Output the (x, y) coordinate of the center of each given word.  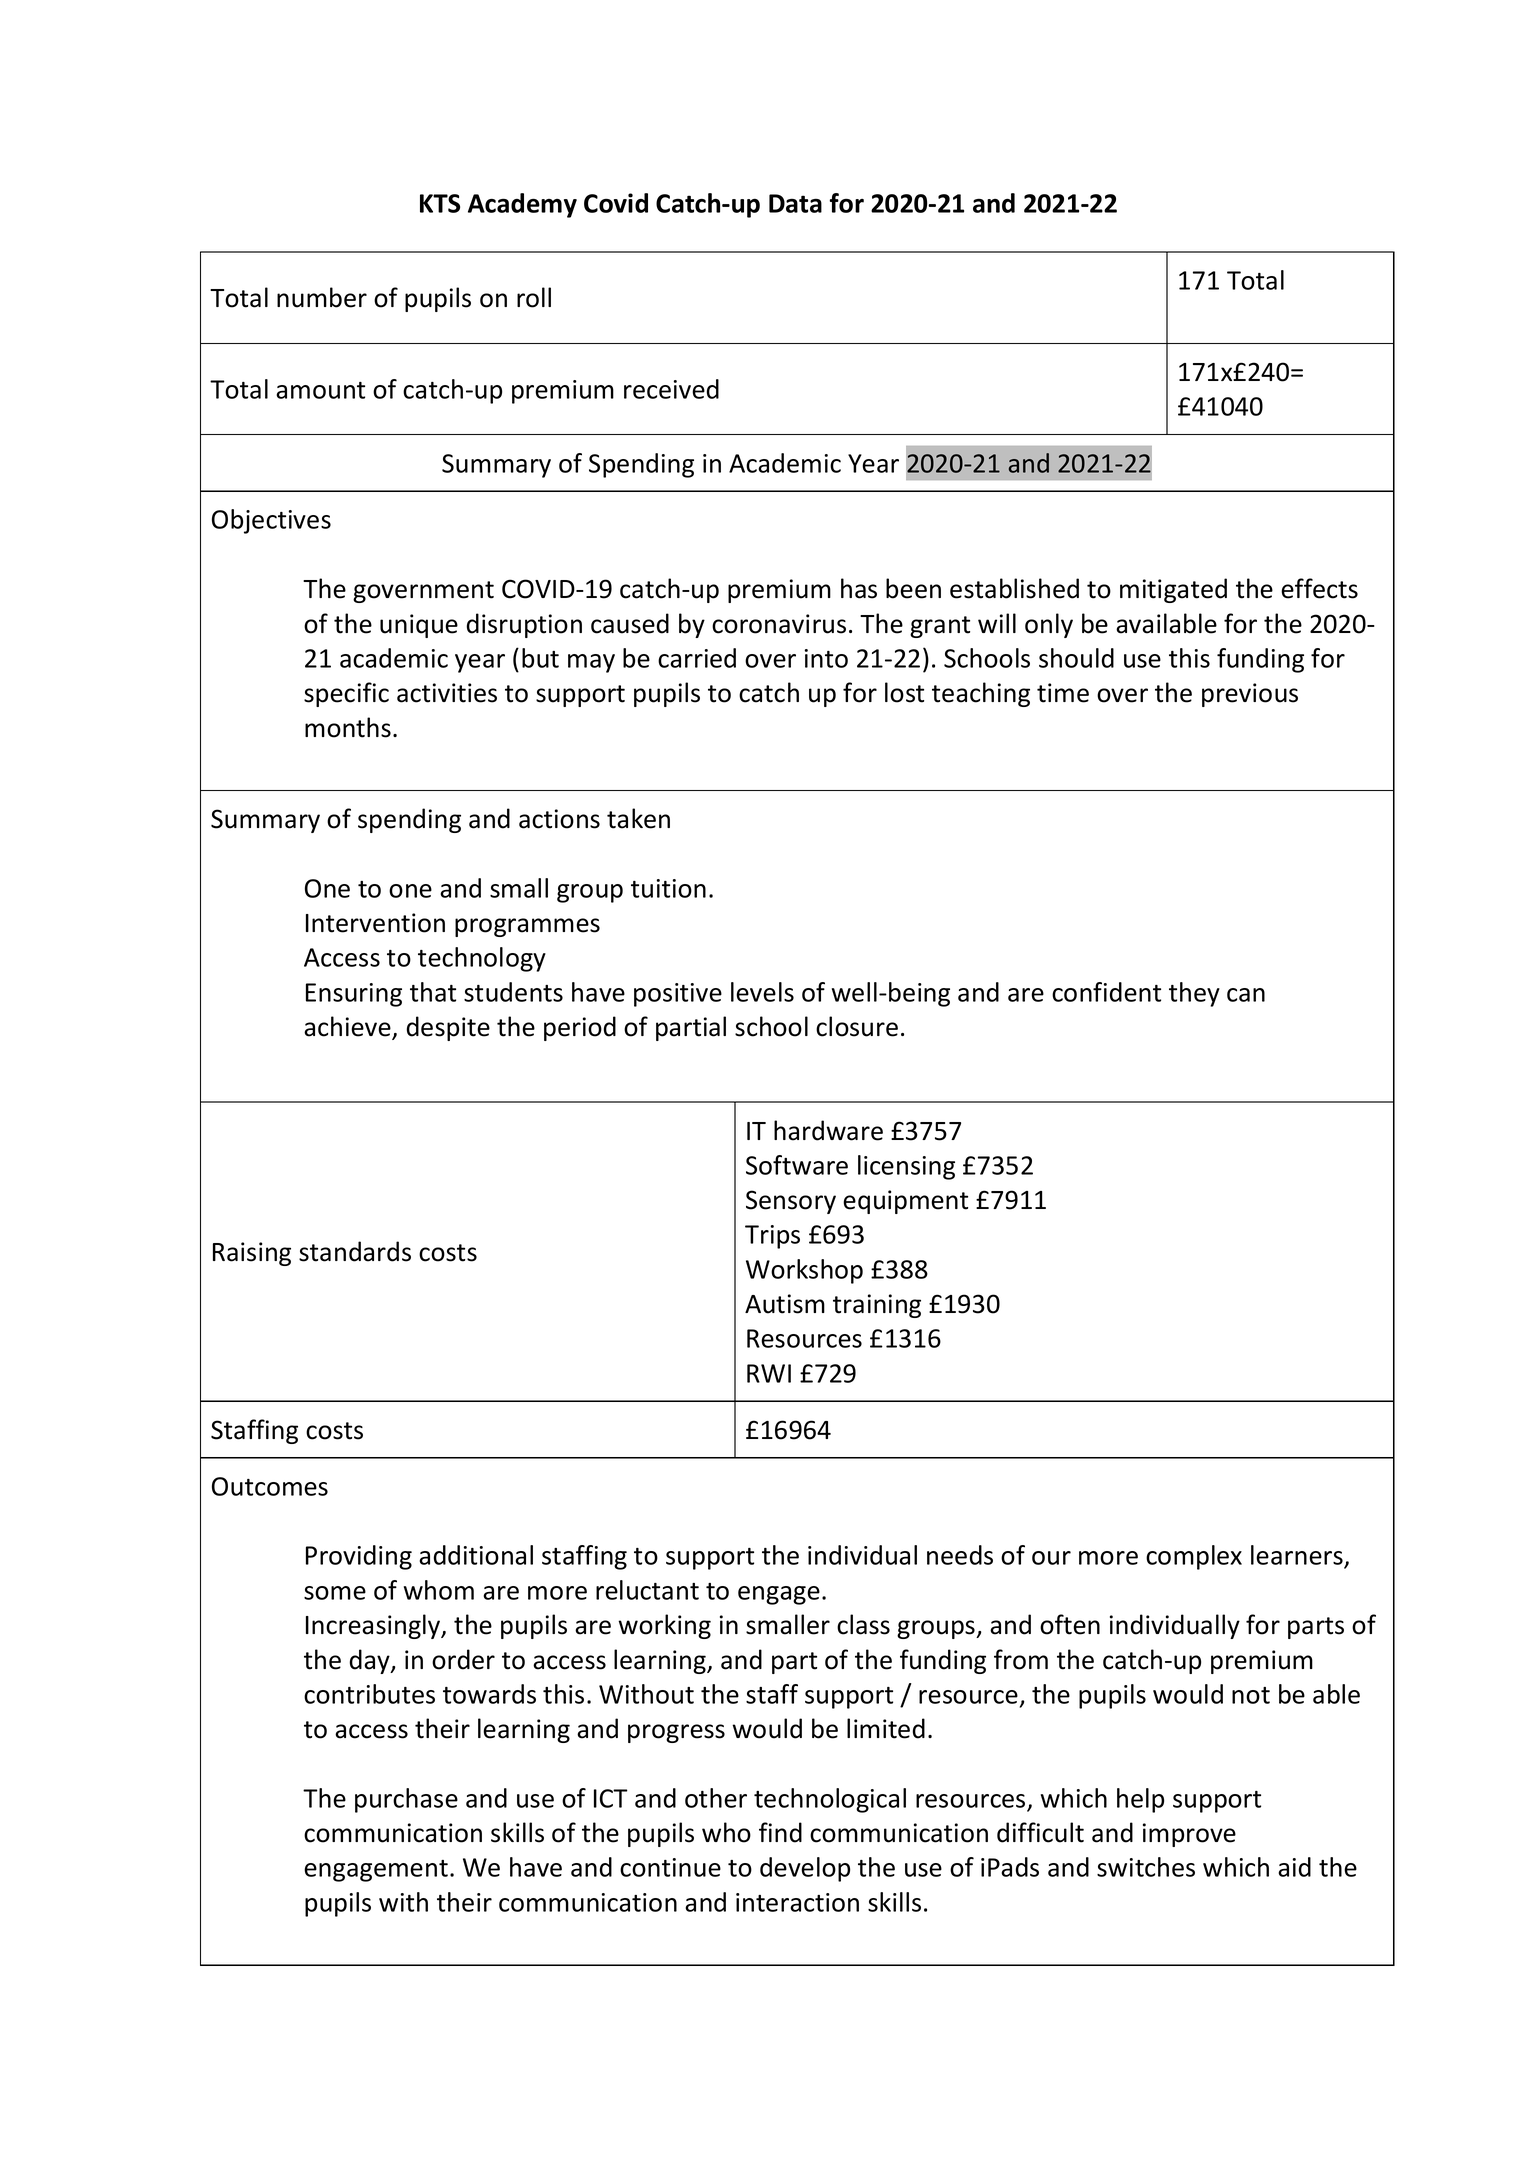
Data (795, 203)
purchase (406, 1800)
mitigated (1173, 590)
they (1194, 994)
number (322, 297)
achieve (348, 1027)
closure (857, 1026)
